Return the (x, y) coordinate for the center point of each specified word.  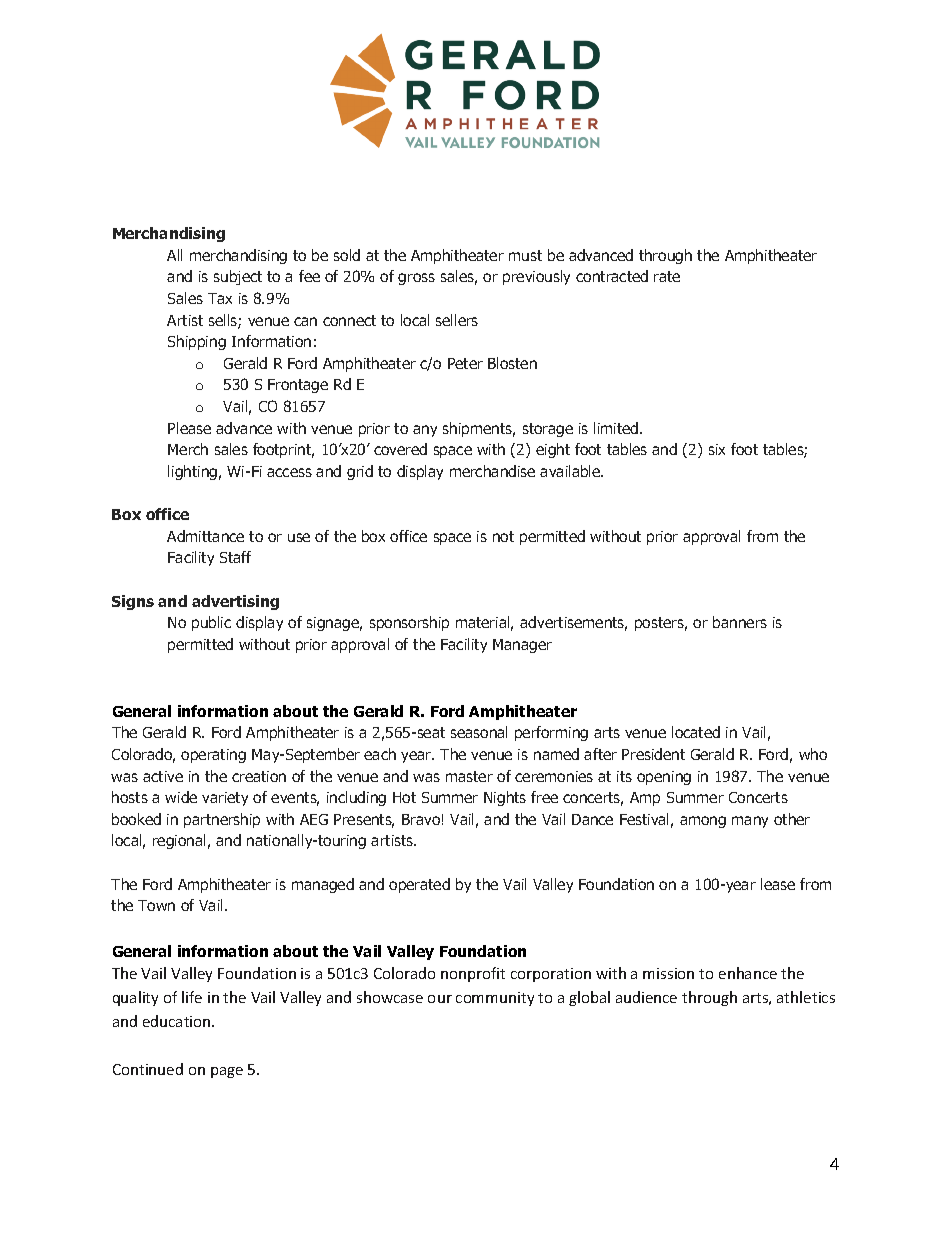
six (717, 449)
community (495, 999)
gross (416, 279)
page (227, 1072)
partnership (222, 820)
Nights (505, 798)
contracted (612, 276)
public (211, 623)
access (289, 472)
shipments (479, 429)
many (750, 822)
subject (238, 277)
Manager (522, 646)
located (696, 732)
